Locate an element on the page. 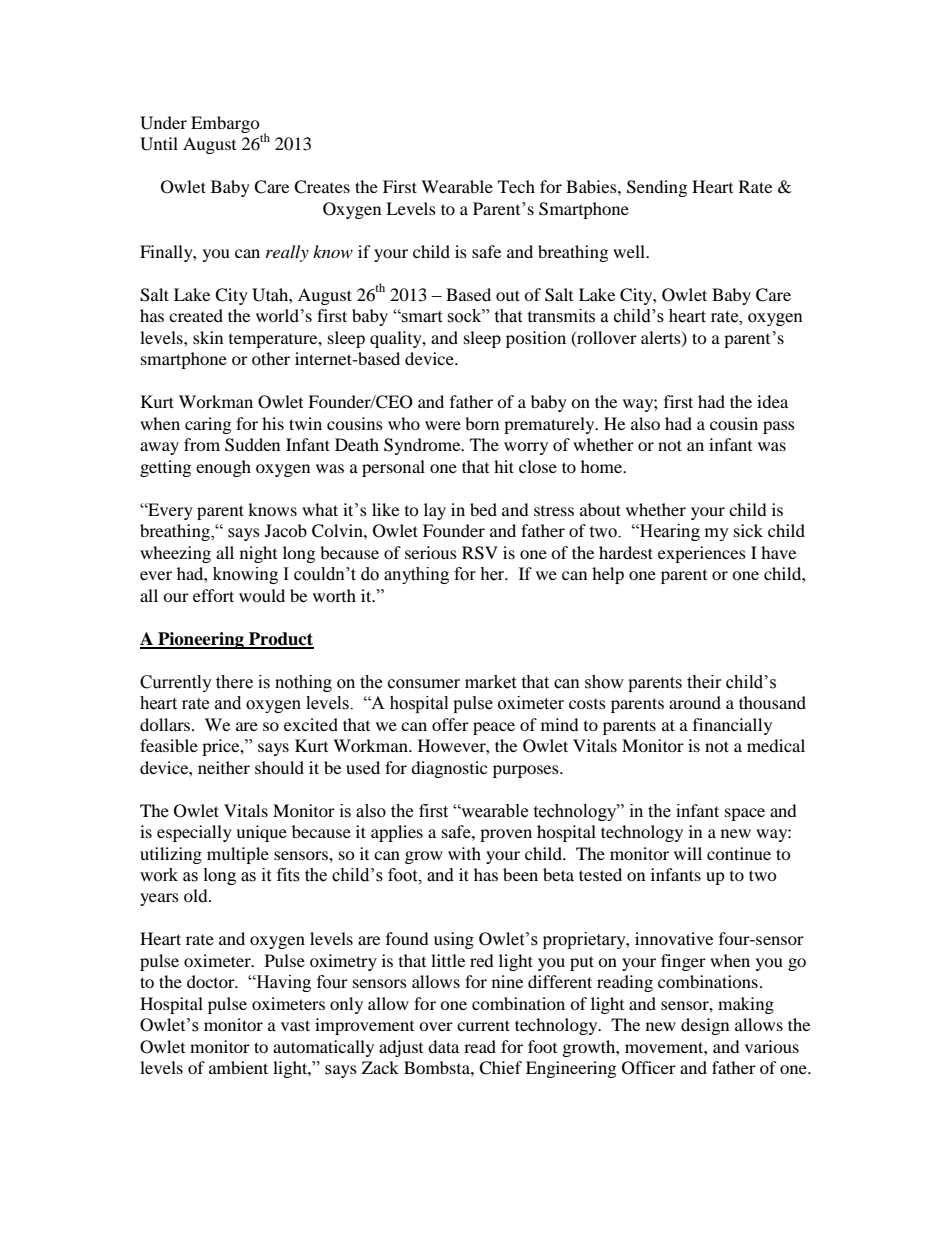 This document has height=1233, width=952. data is located at coordinates (443, 1046).
